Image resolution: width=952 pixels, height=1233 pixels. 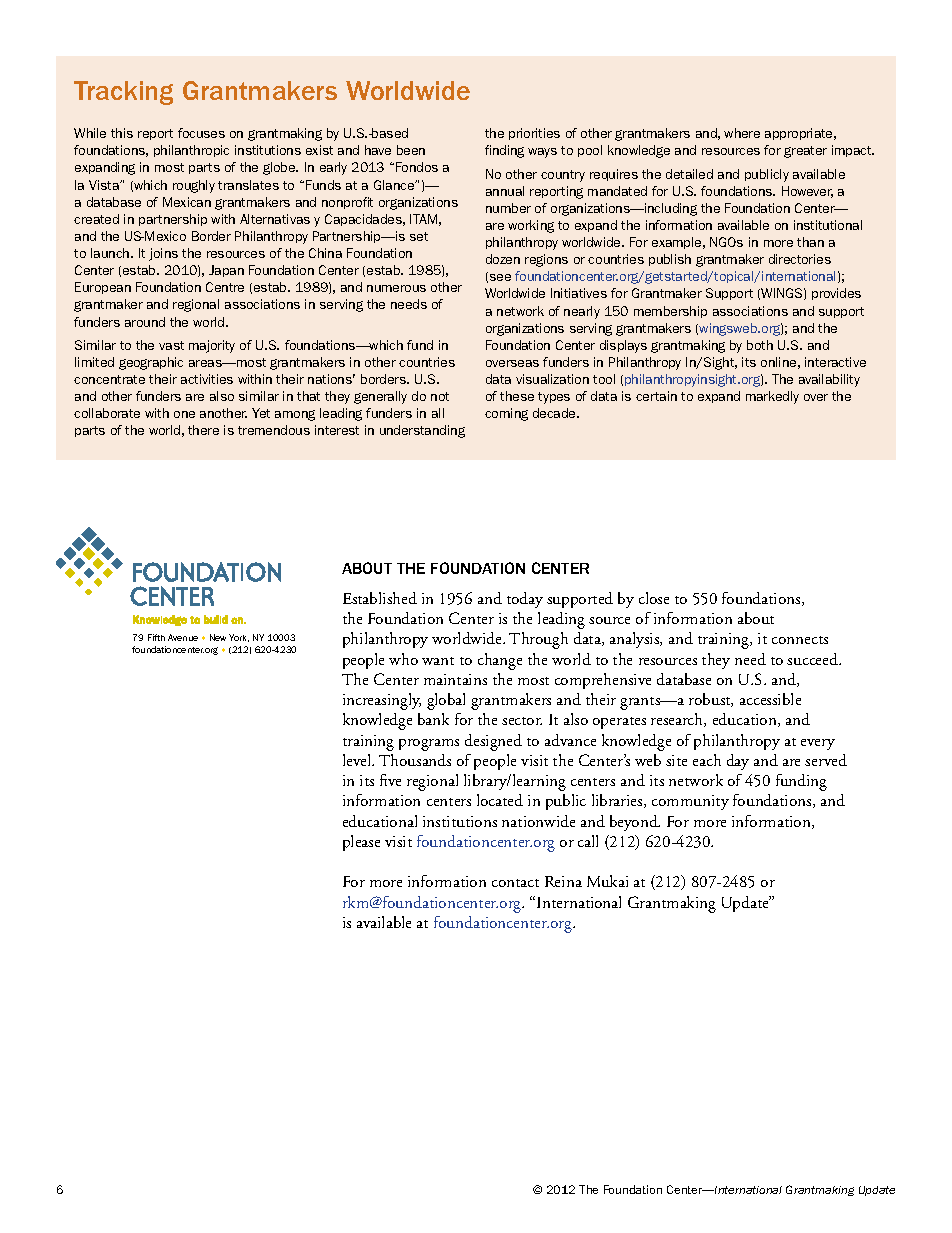 What do you see at coordinates (515, 883) in the document?
I see `contact` at bounding box center [515, 883].
